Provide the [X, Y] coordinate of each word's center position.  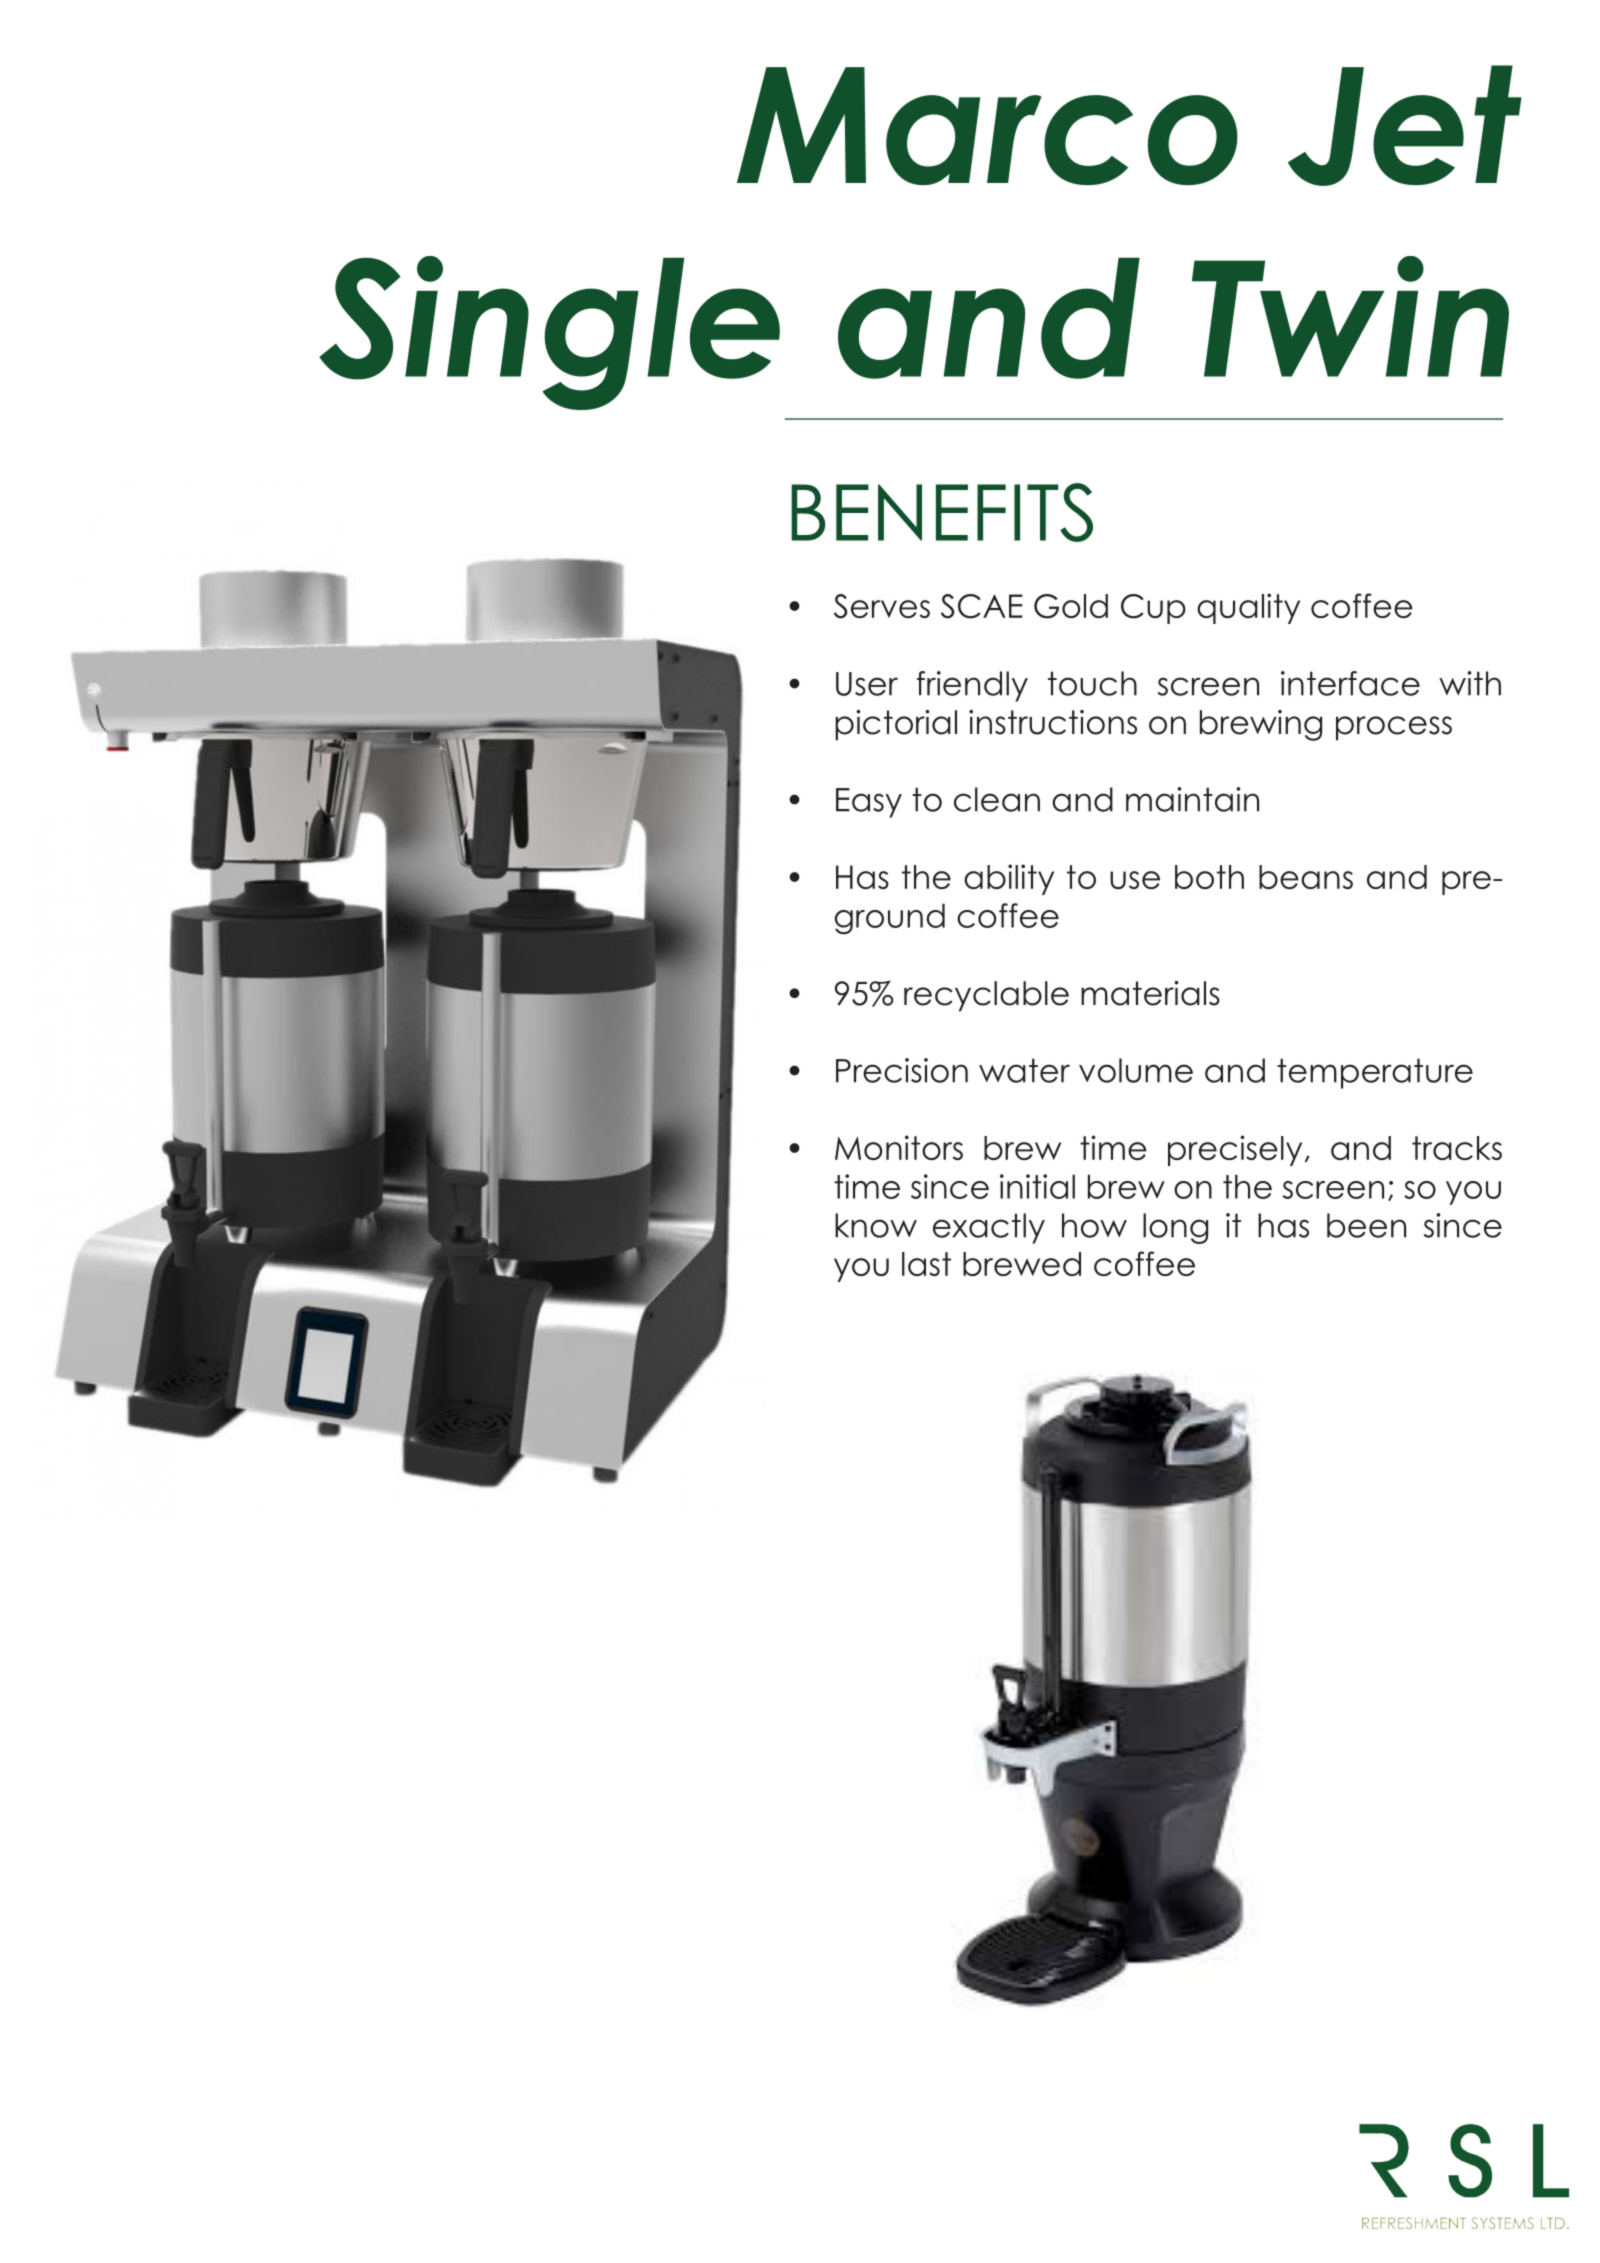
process [1394, 728]
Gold [1071, 606]
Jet [1405, 125]
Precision [902, 1070]
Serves [882, 606]
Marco [987, 126]
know [876, 1225]
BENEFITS [942, 512]
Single [549, 333]
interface [1350, 683]
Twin [1350, 316]
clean [997, 799]
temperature [1375, 1073]
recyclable [986, 996]
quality [1248, 608]
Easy [869, 803]
